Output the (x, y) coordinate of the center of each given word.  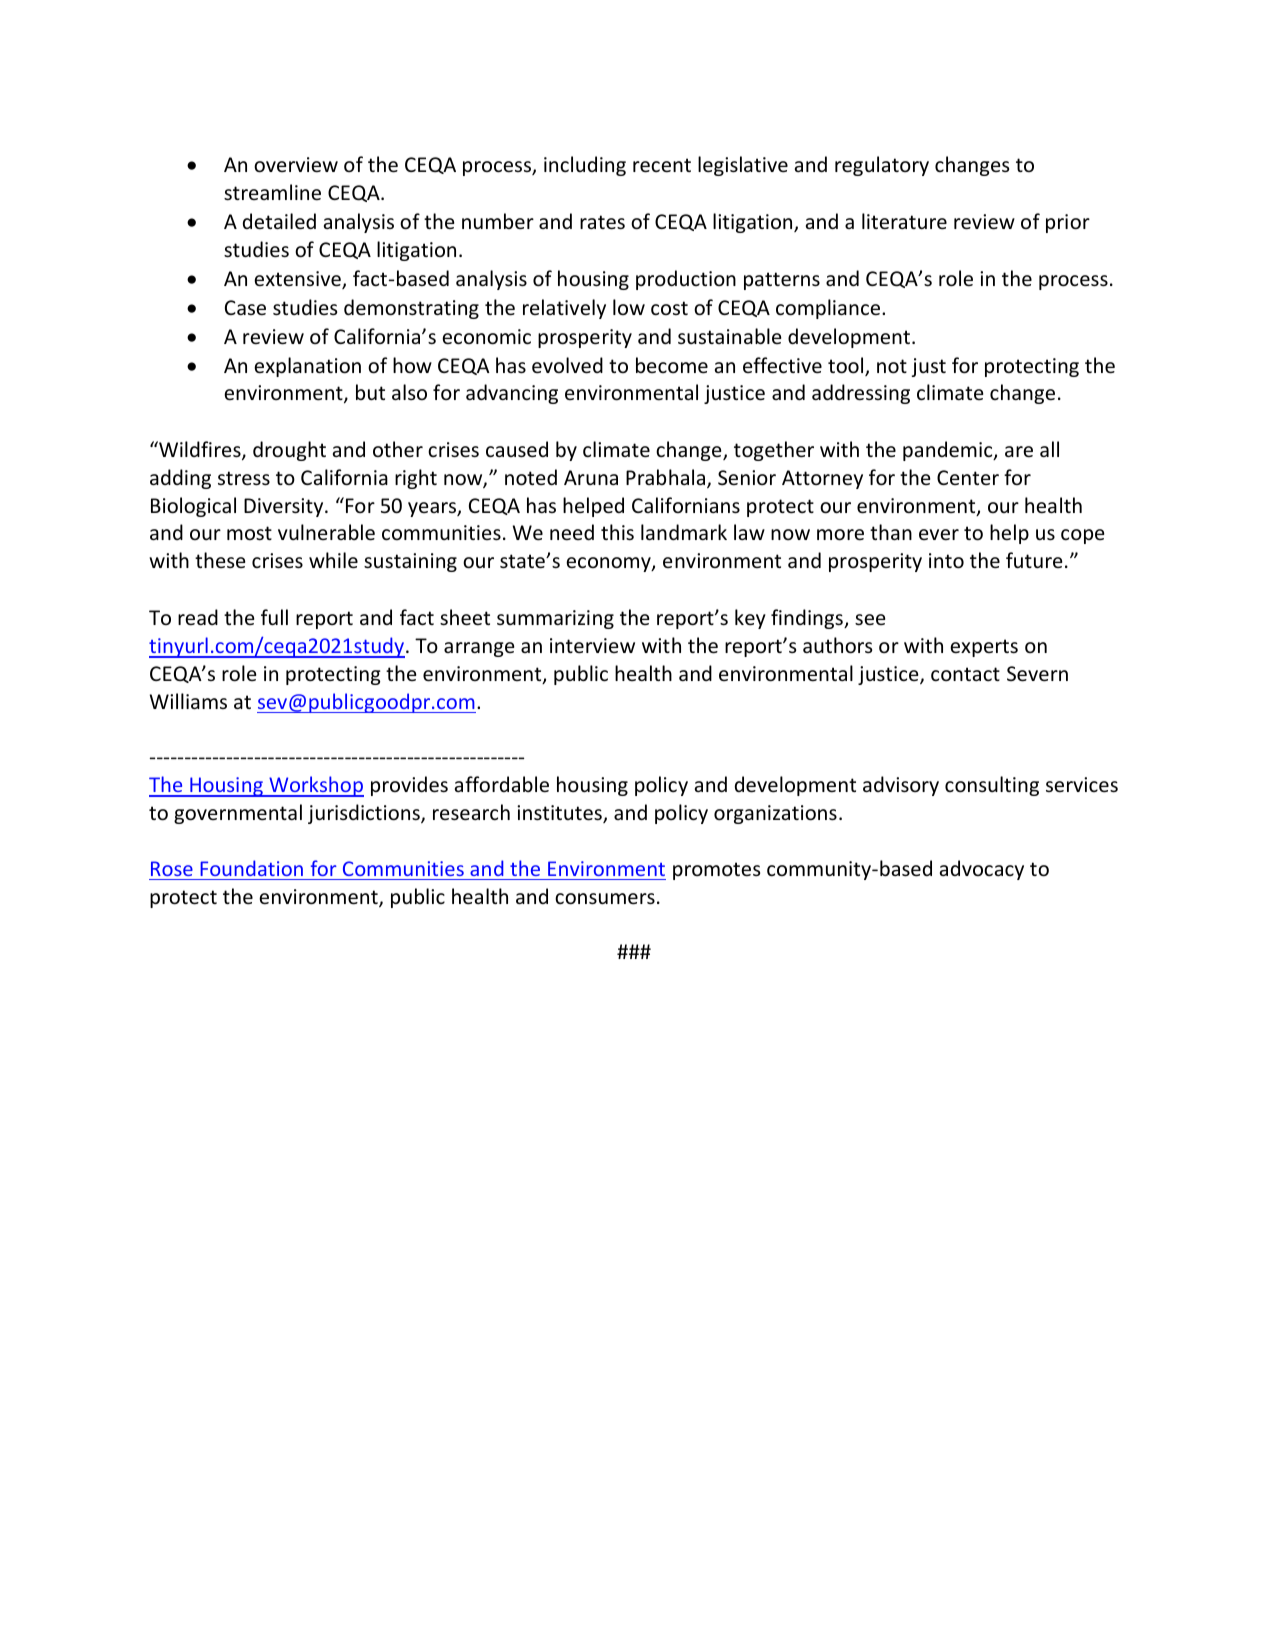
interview (592, 646)
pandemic (949, 451)
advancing (512, 394)
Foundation (251, 868)
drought (289, 451)
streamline (272, 192)
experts (984, 648)
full (274, 617)
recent (662, 165)
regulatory (882, 166)
